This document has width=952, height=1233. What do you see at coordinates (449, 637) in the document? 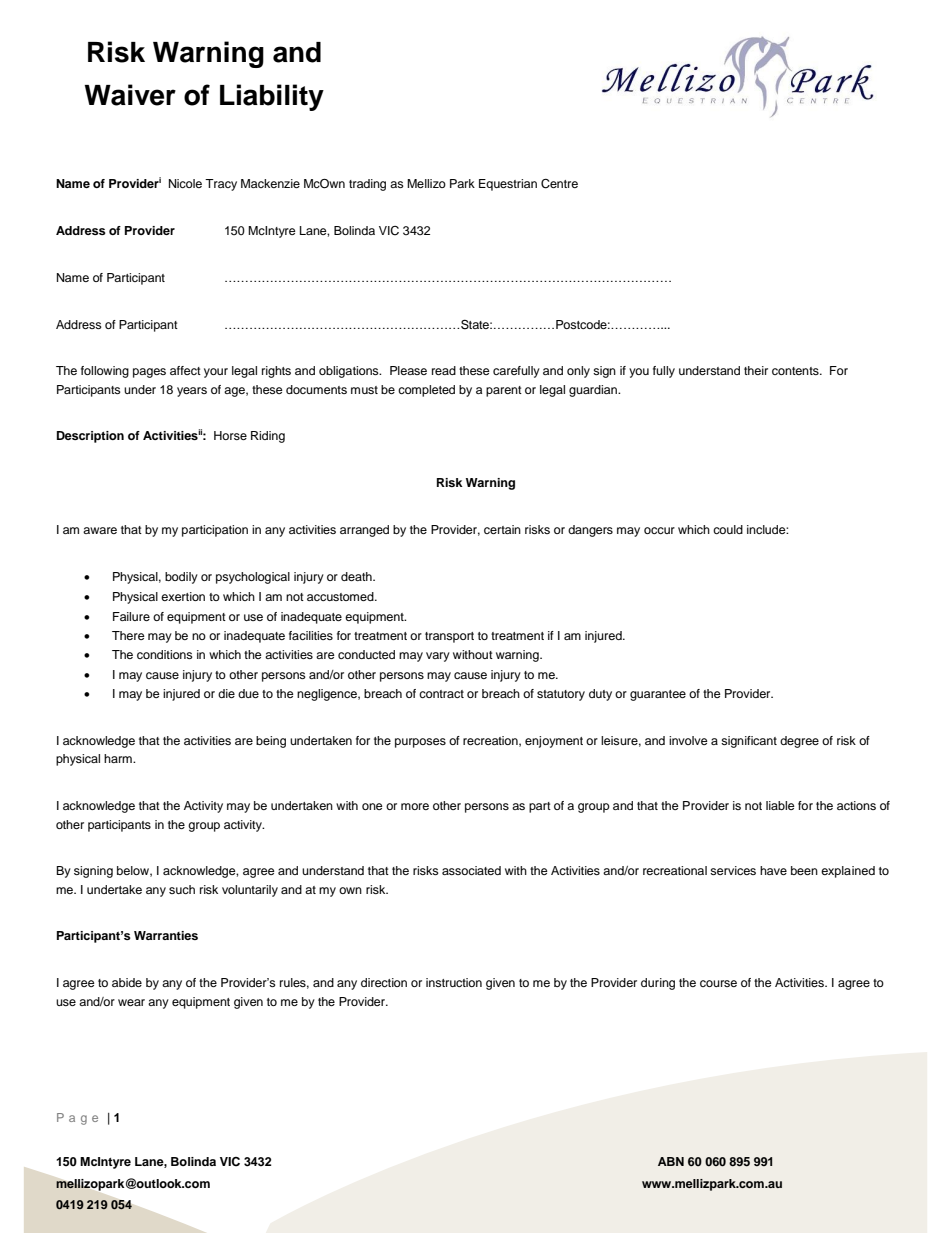
I see `transport` at bounding box center [449, 637].
